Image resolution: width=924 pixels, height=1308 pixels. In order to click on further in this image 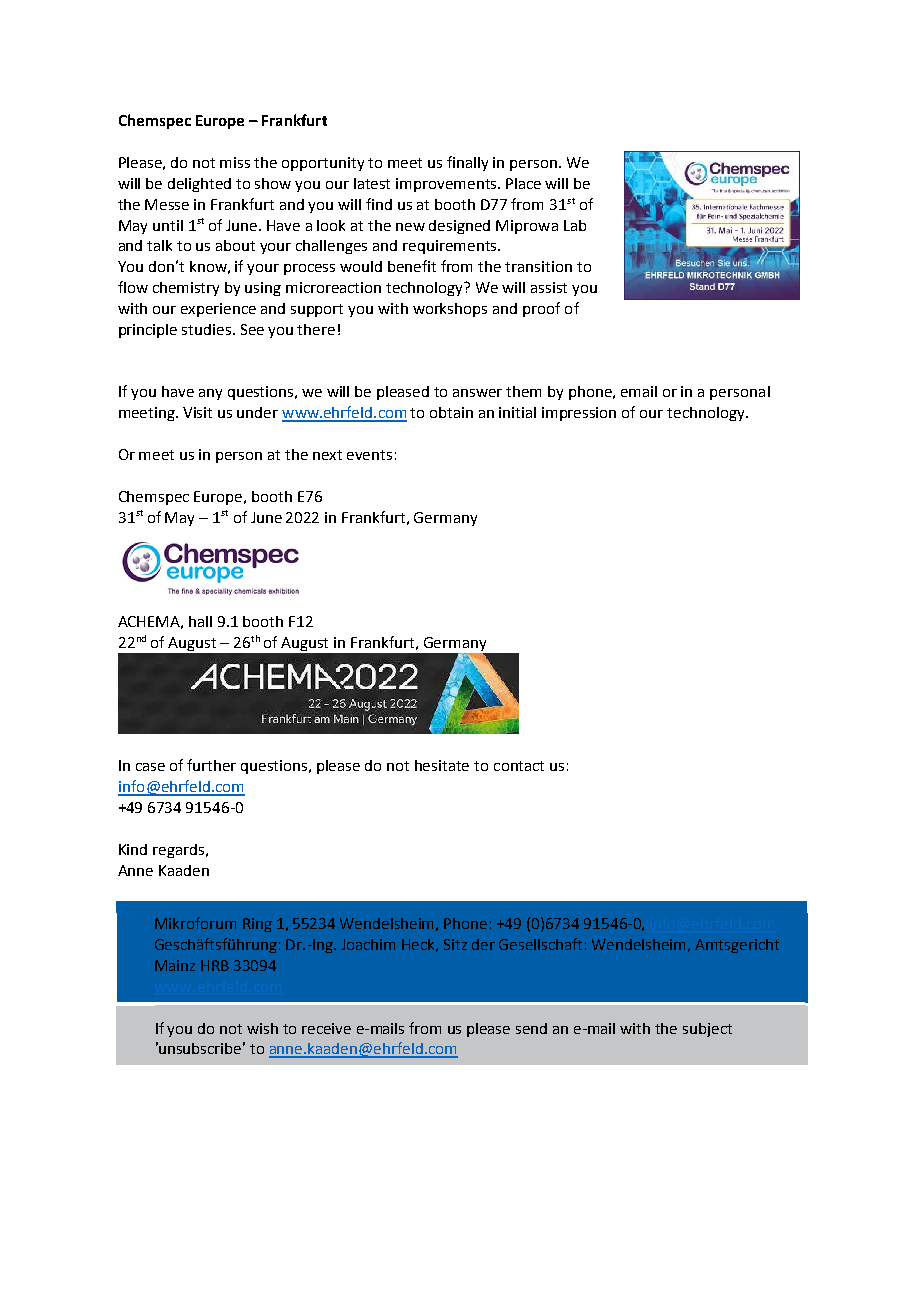, I will do `click(211, 765)`.
